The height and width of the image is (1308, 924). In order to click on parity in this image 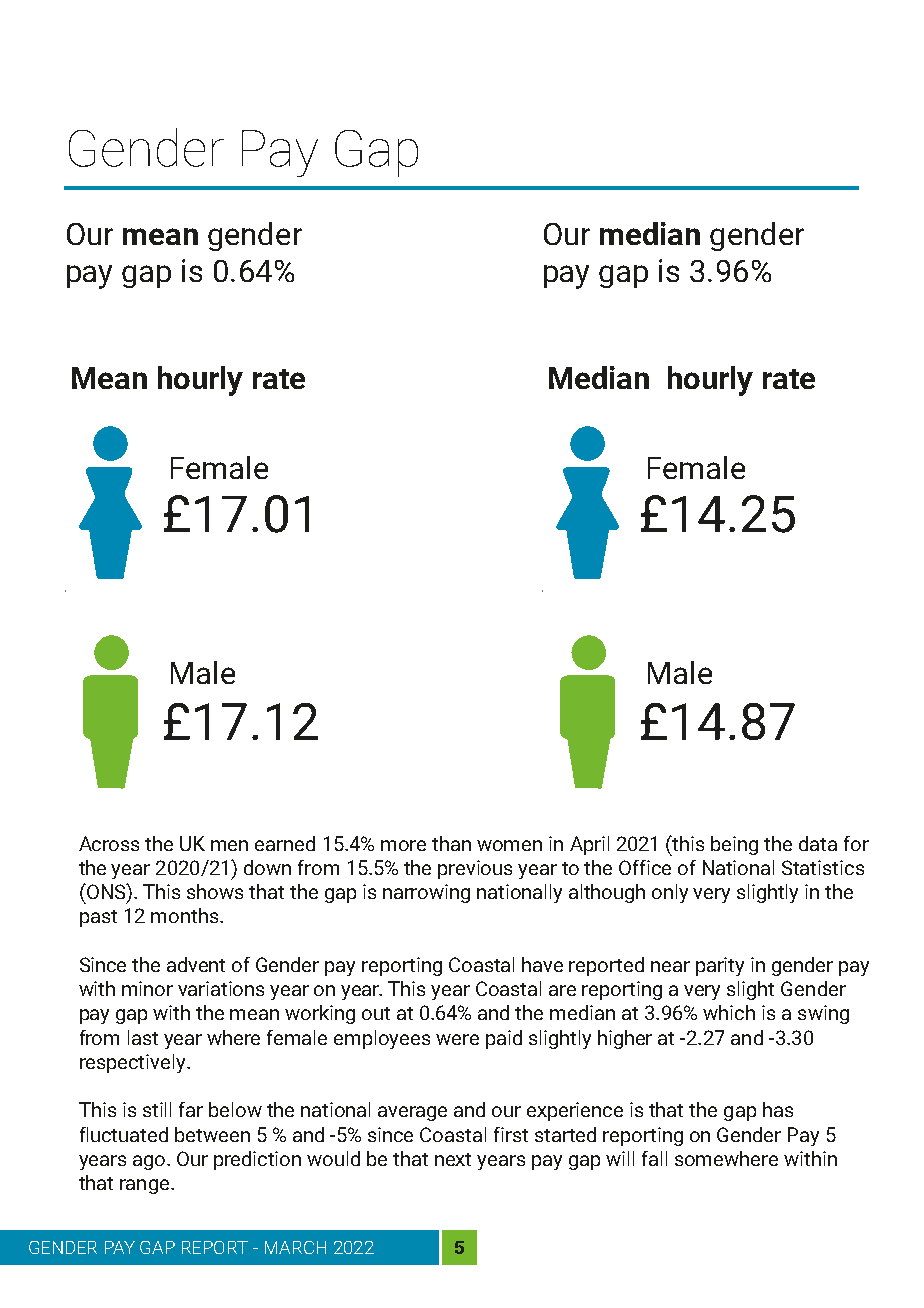, I will do `click(720, 966)`.
